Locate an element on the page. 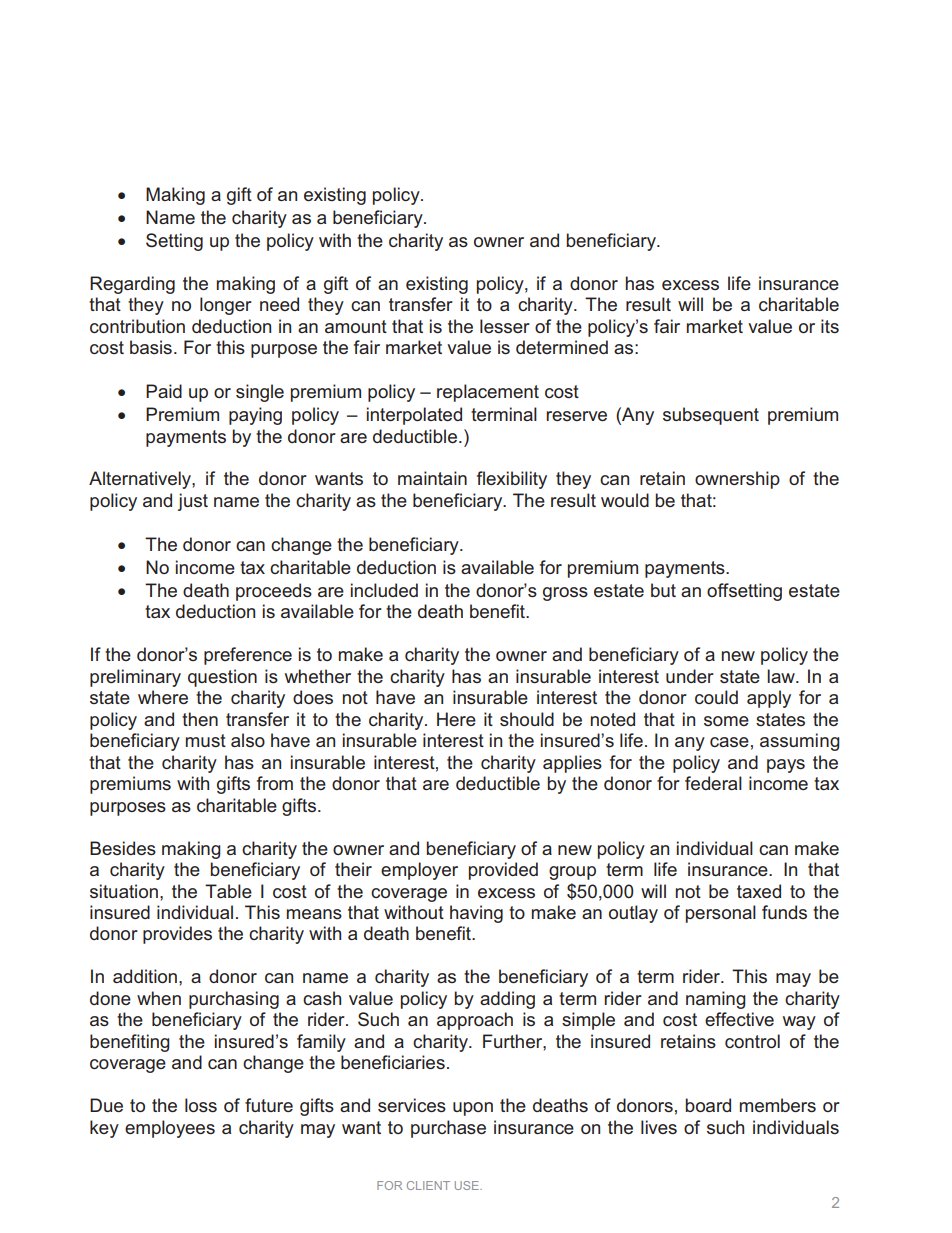 This page has height=1233, width=952. federal is located at coordinates (713, 783).
